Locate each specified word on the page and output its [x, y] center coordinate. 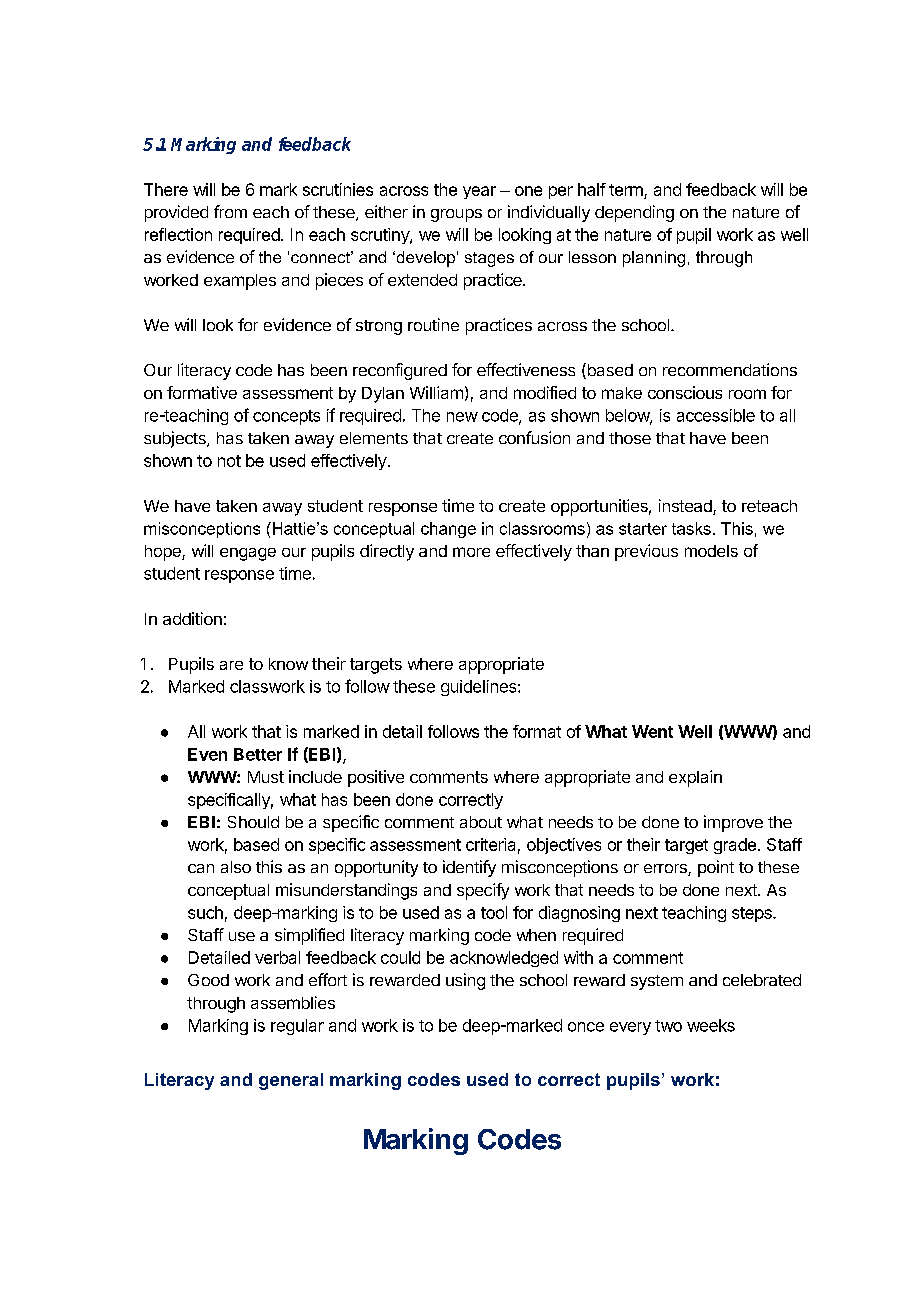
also [236, 867]
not [229, 461]
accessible [716, 415]
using [465, 981]
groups [456, 215]
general [291, 1081]
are [231, 665]
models [711, 551]
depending [634, 213]
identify [469, 868]
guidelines [480, 688]
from [230, 211]
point [716, 868]
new [462, 417]
